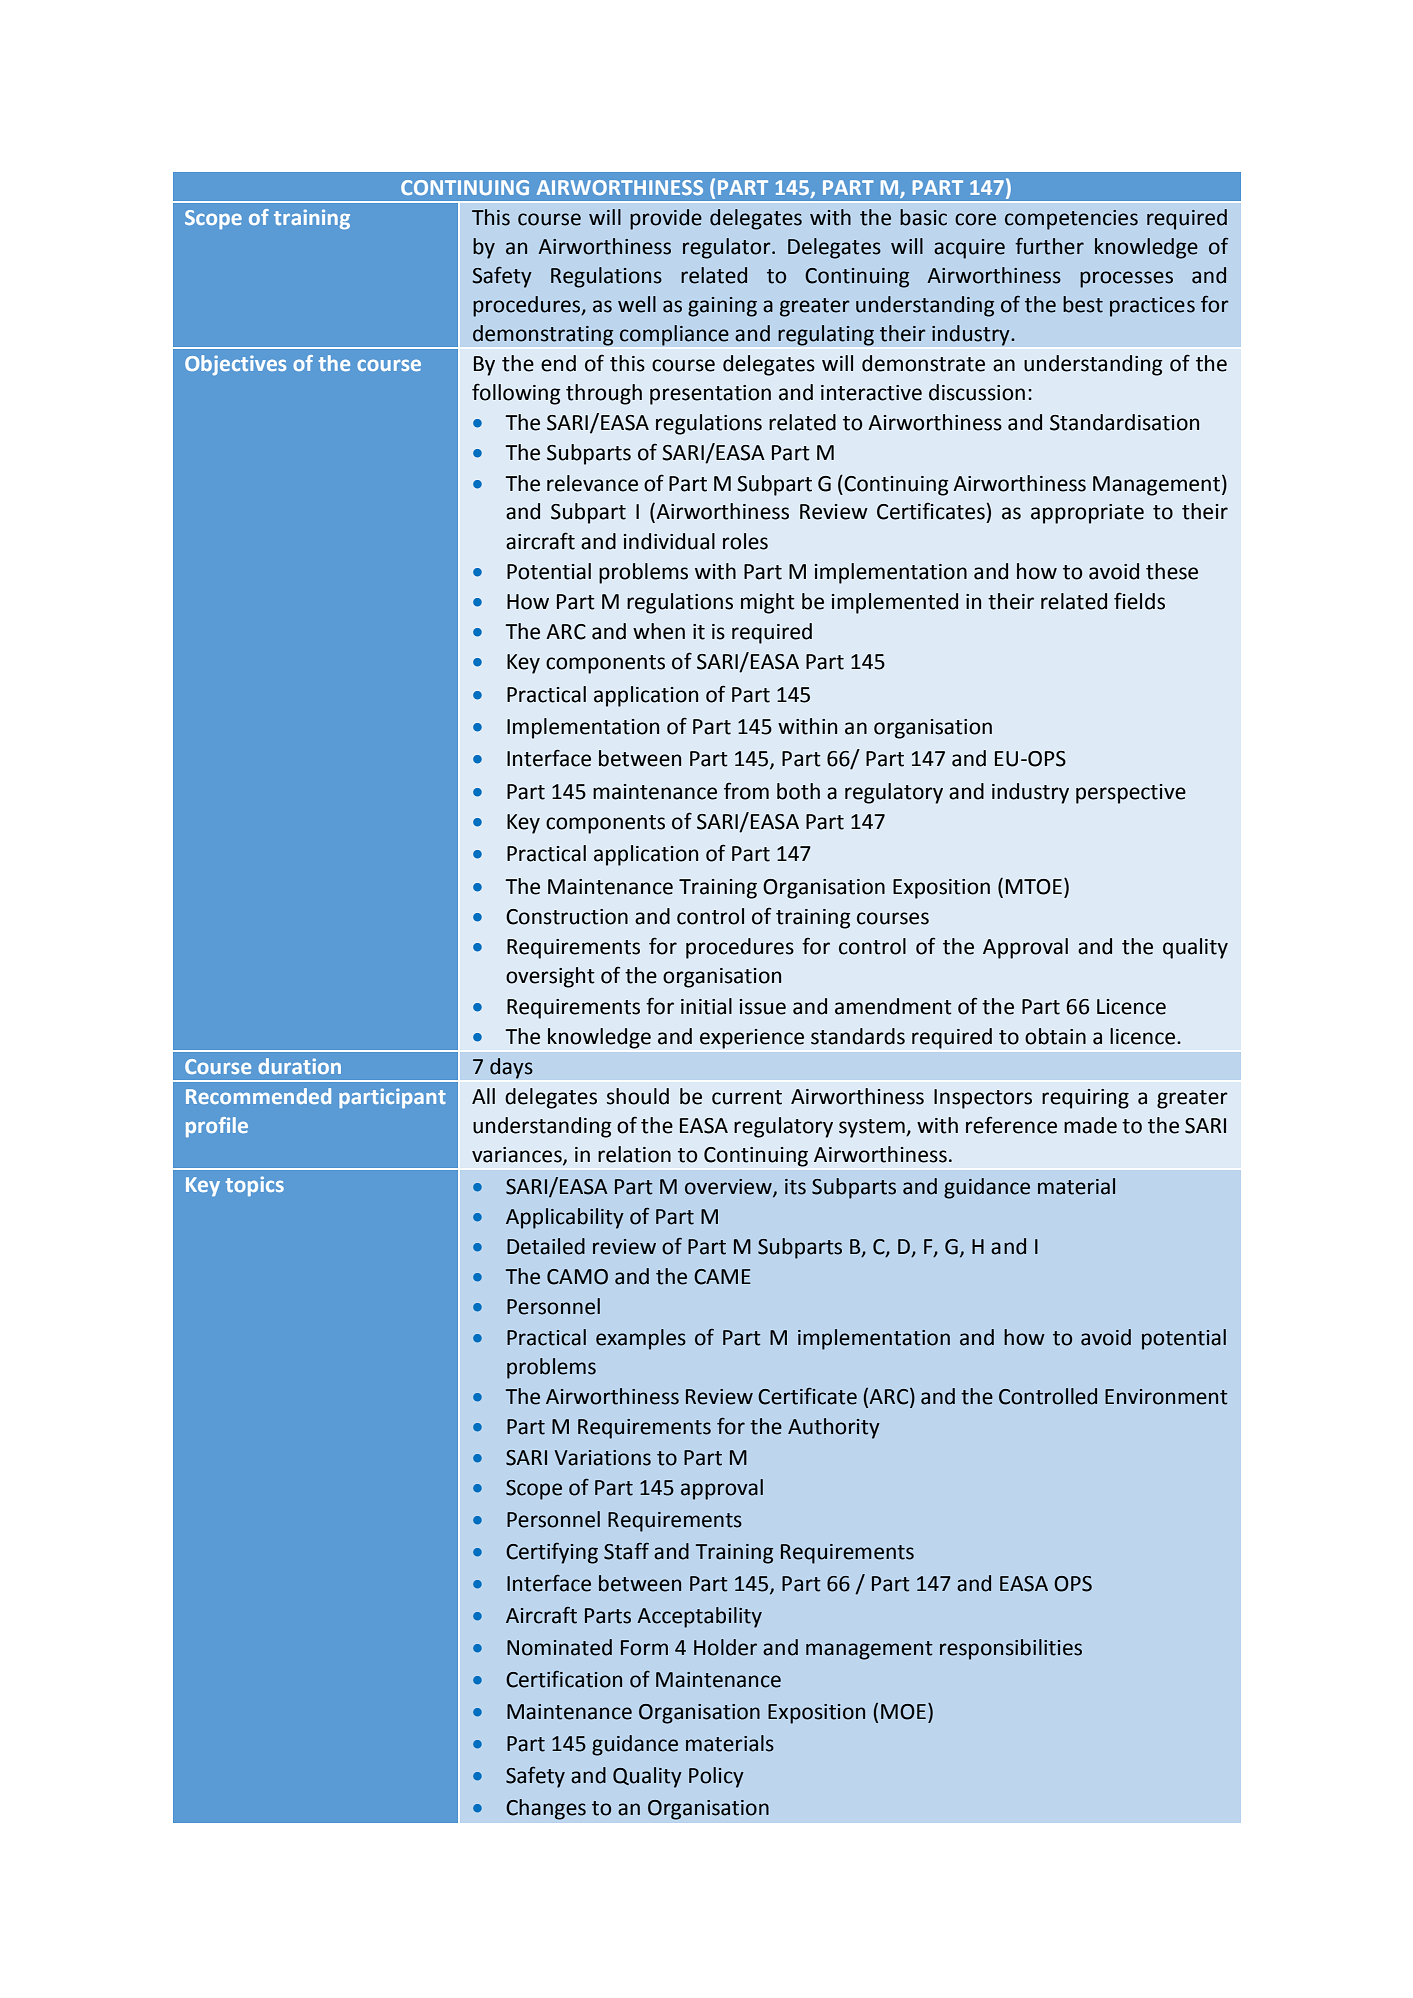 The image size is (1413, 1998). What do you see at coordinates (235, 365) in the image?
I see `Objectives` at bounding box center [235, 365].
